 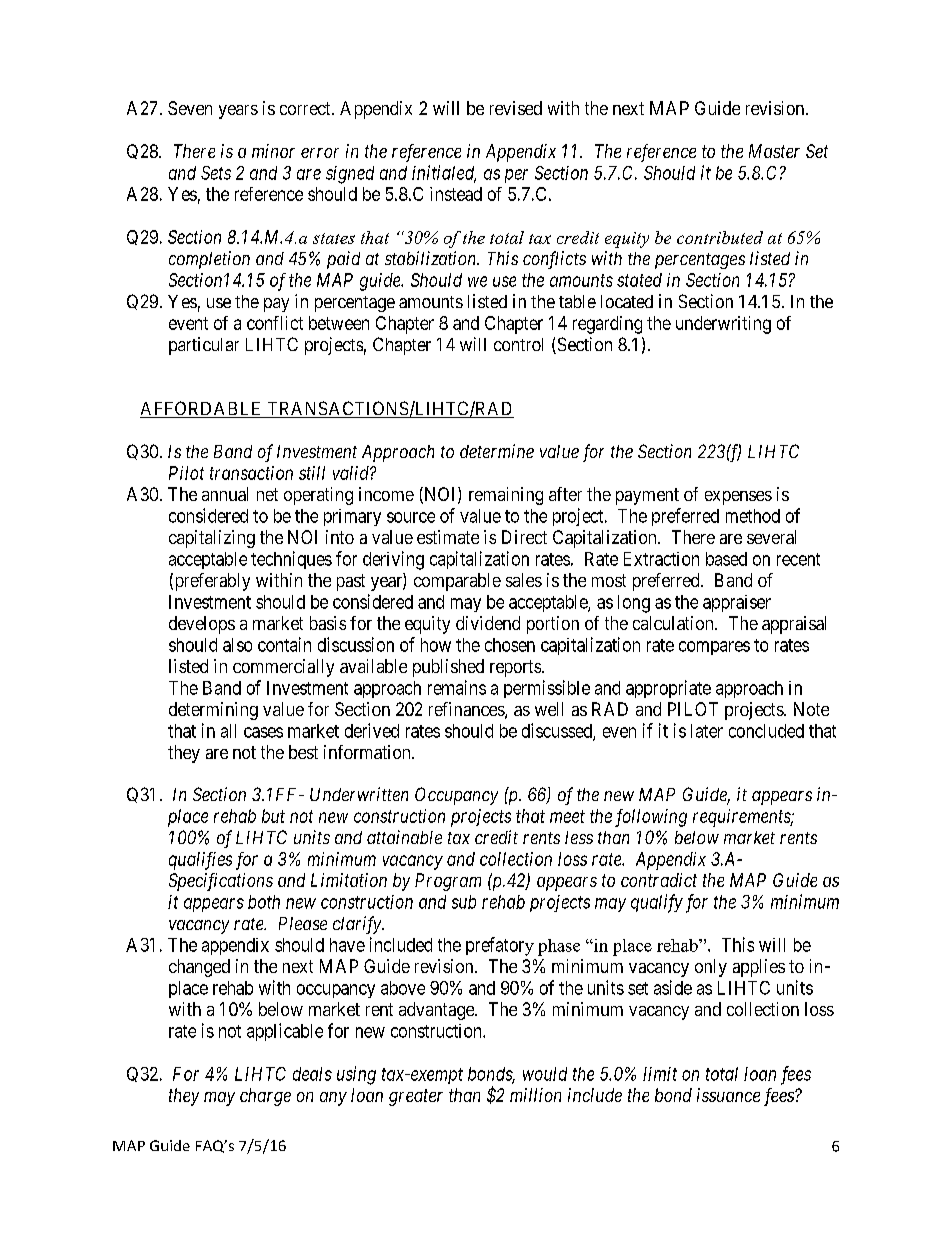 I want to click on appraiser, so click(x=737, y=603).
